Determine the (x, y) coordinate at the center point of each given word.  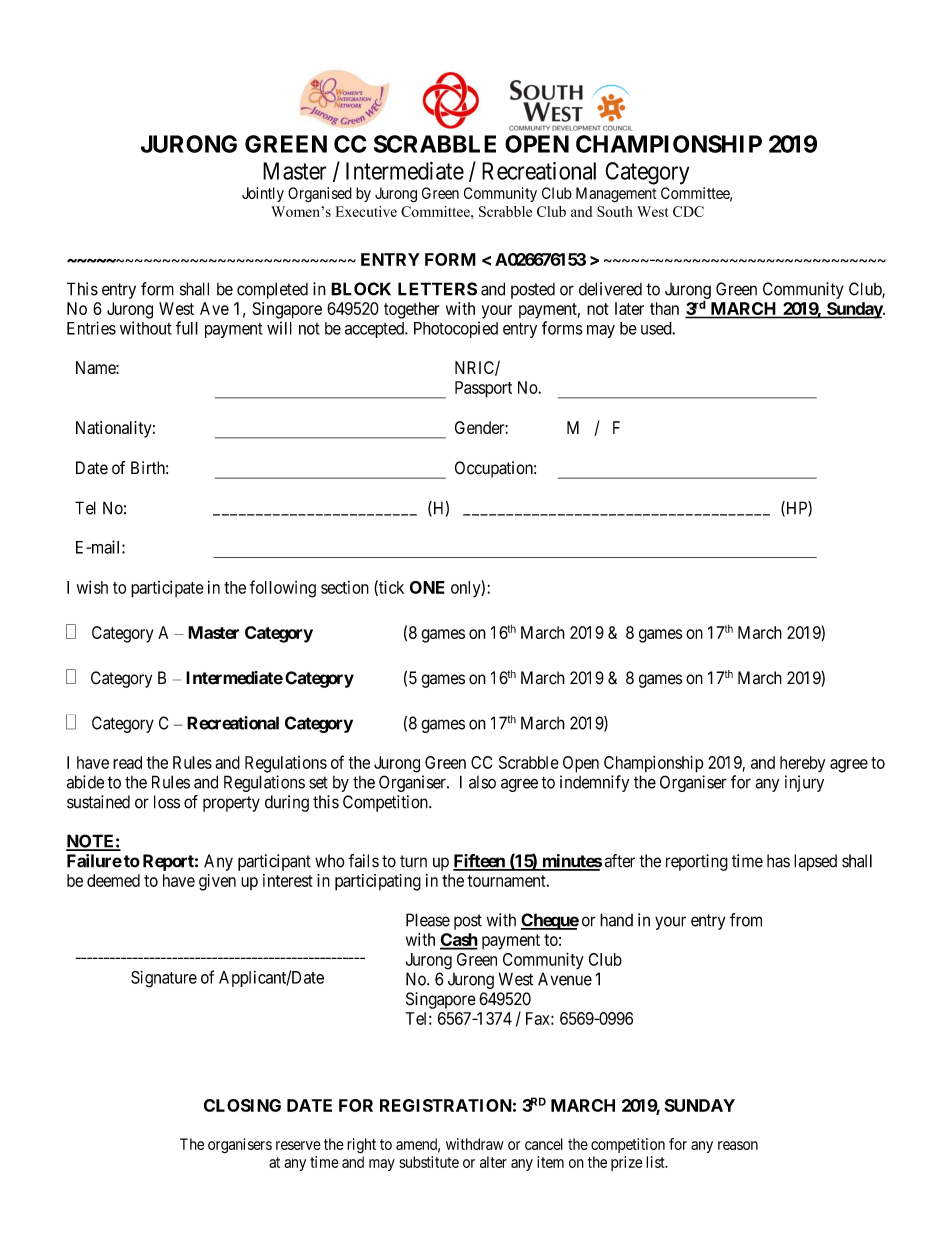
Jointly (263, 194)
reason (738, 1145)
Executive (366, 211)
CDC (688, 211)
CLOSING (242, 1105)
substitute (429, 1162)
